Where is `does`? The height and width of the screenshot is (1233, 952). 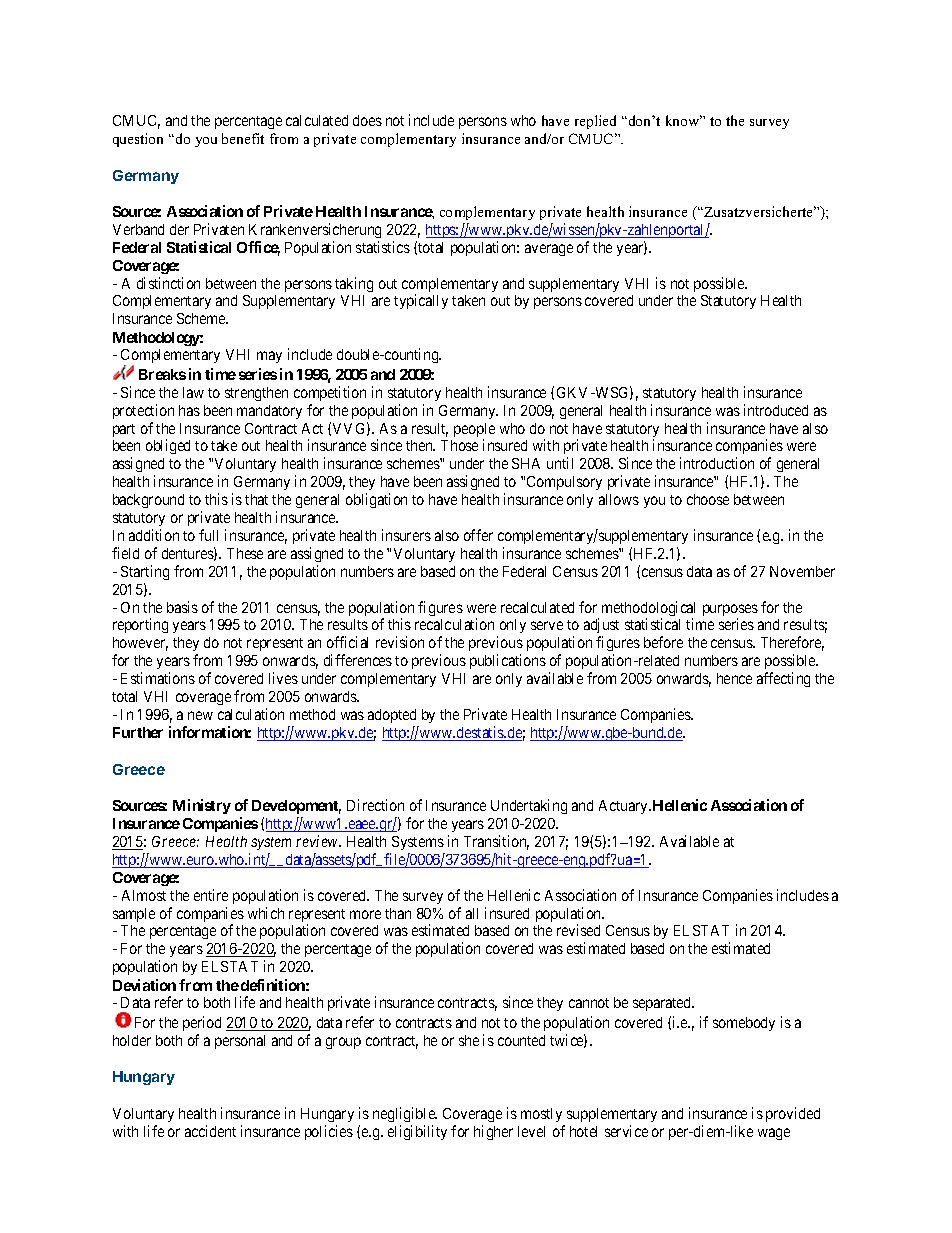 does is located at coordinates (367, 120).
